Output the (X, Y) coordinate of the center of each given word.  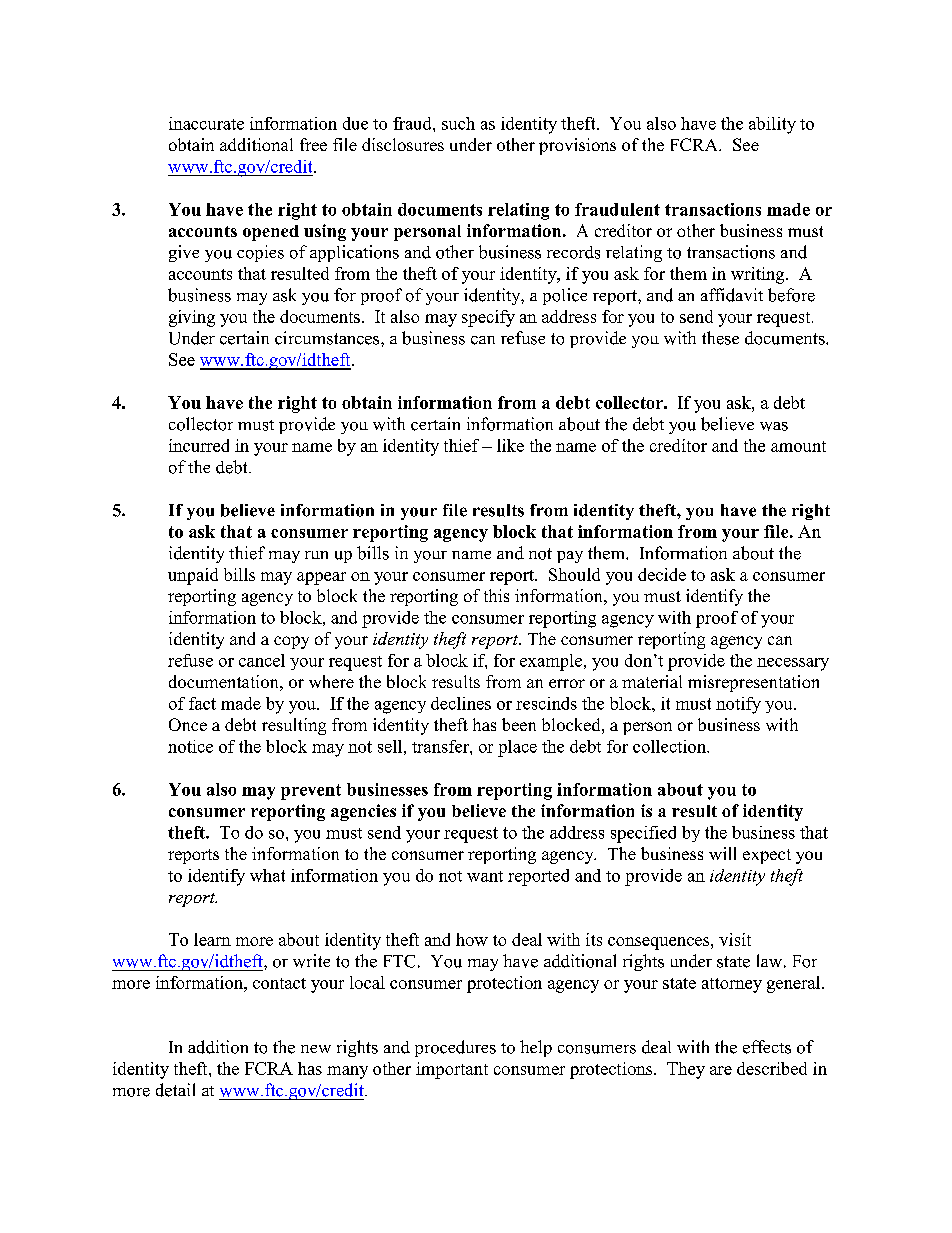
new (316, 1049)
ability (772, 125)
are (721, 1070)
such (458, 123)
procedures (455, 1048)
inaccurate (206, 123)
